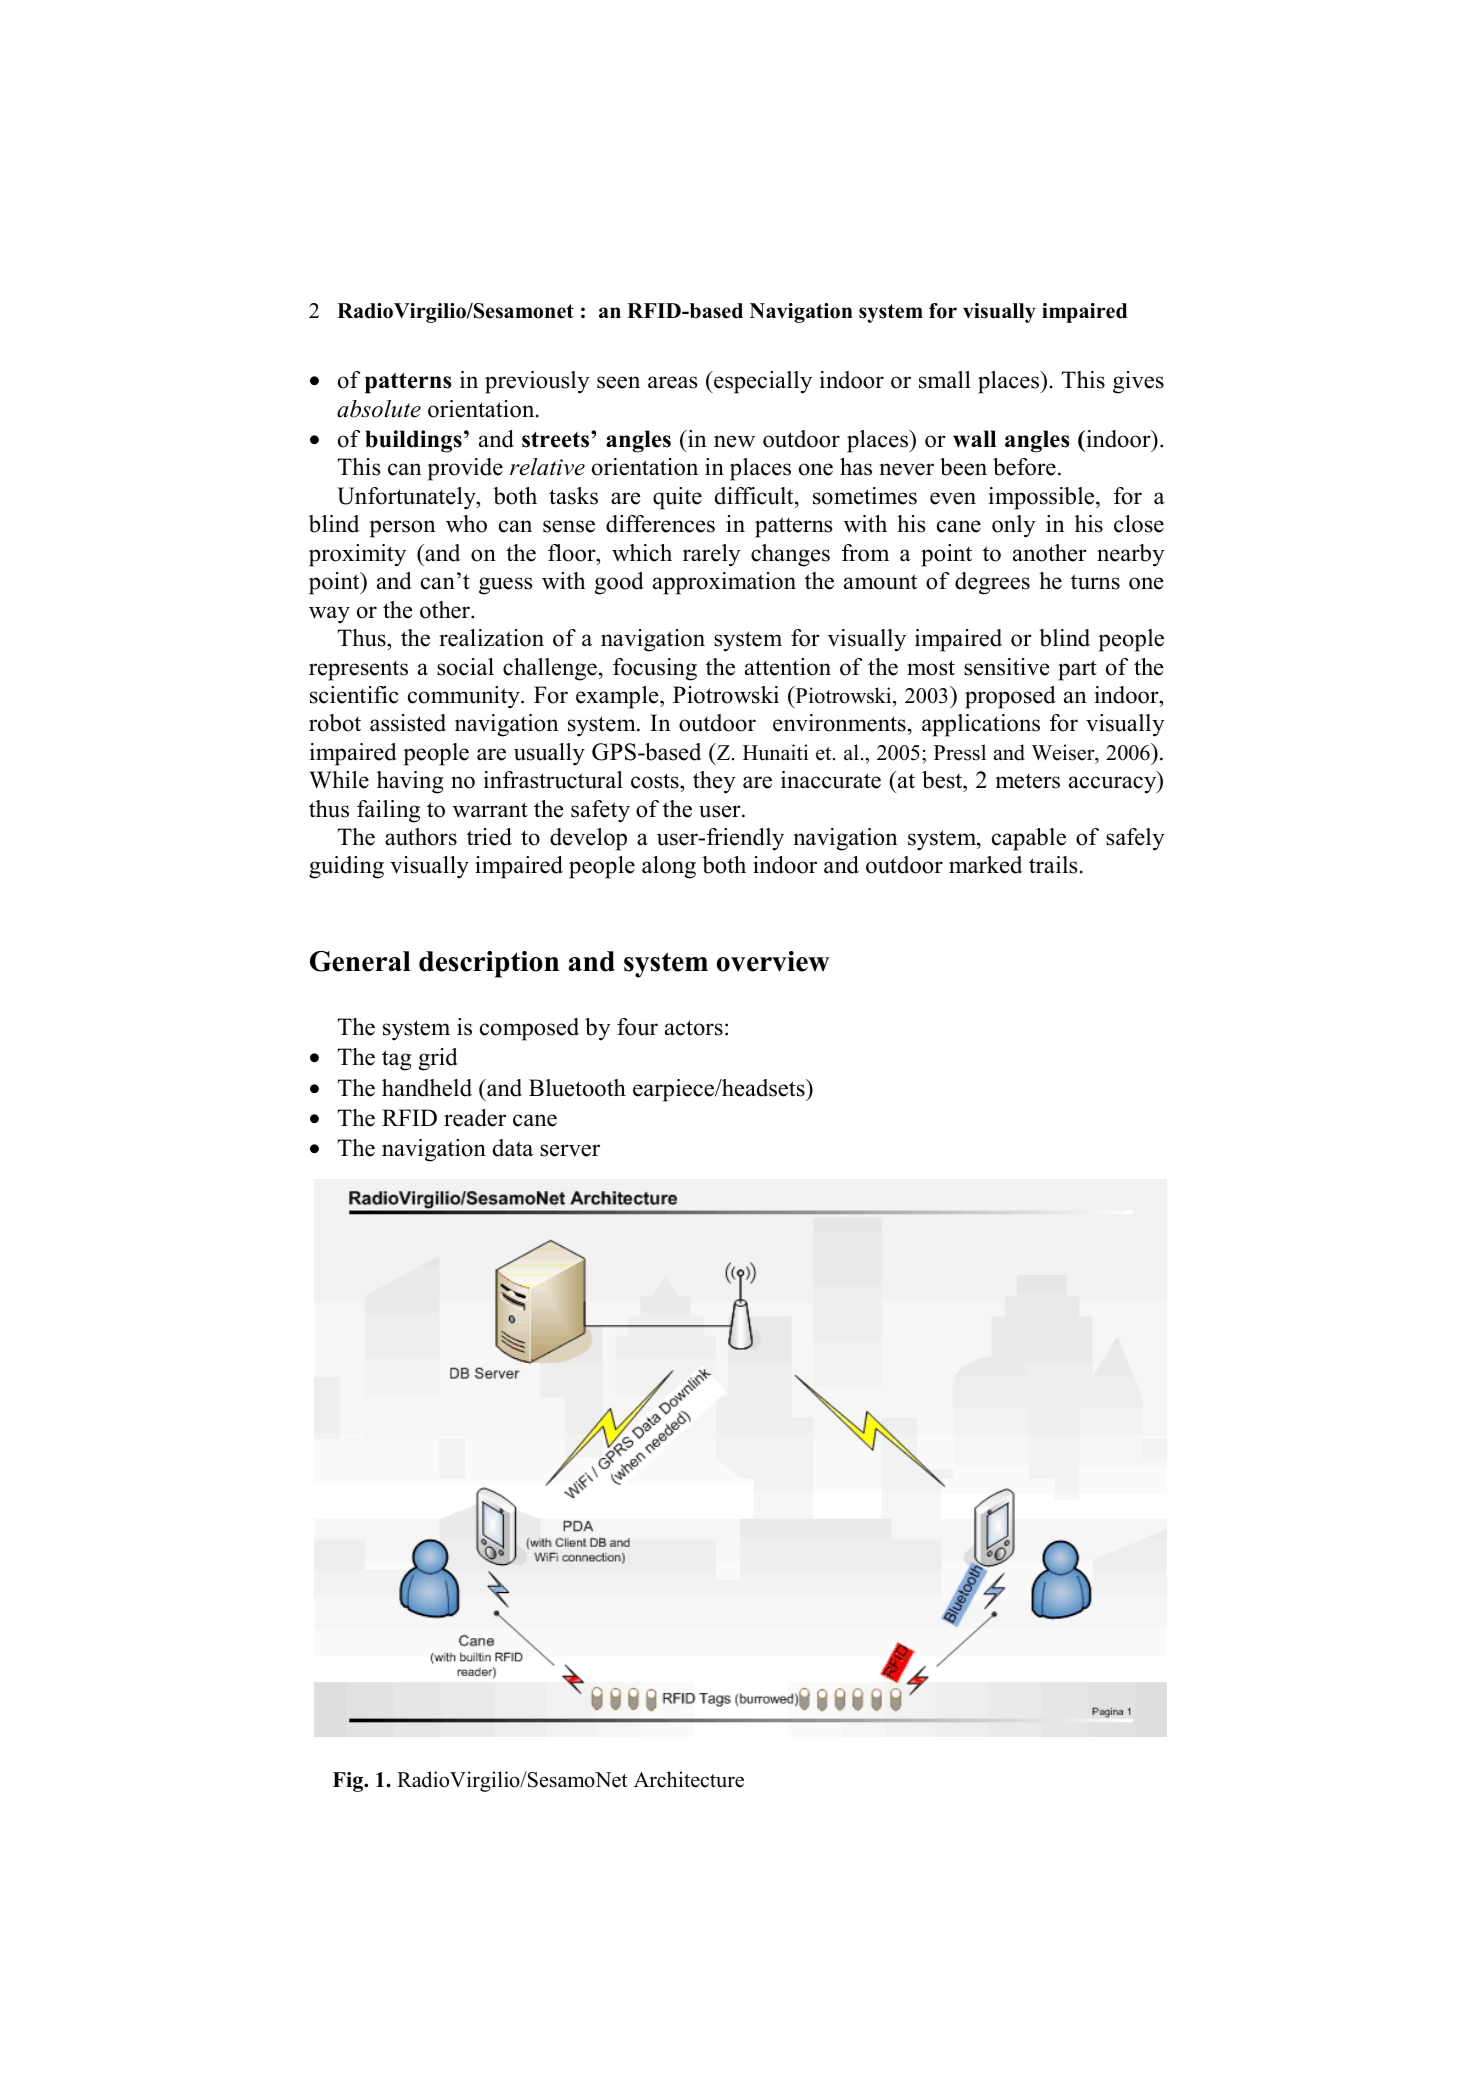 This page has height=2083, width=1472. What do you see at coordinates (694, 1028) in the page?
I see `actors` at bounding box center [694, 1028].
